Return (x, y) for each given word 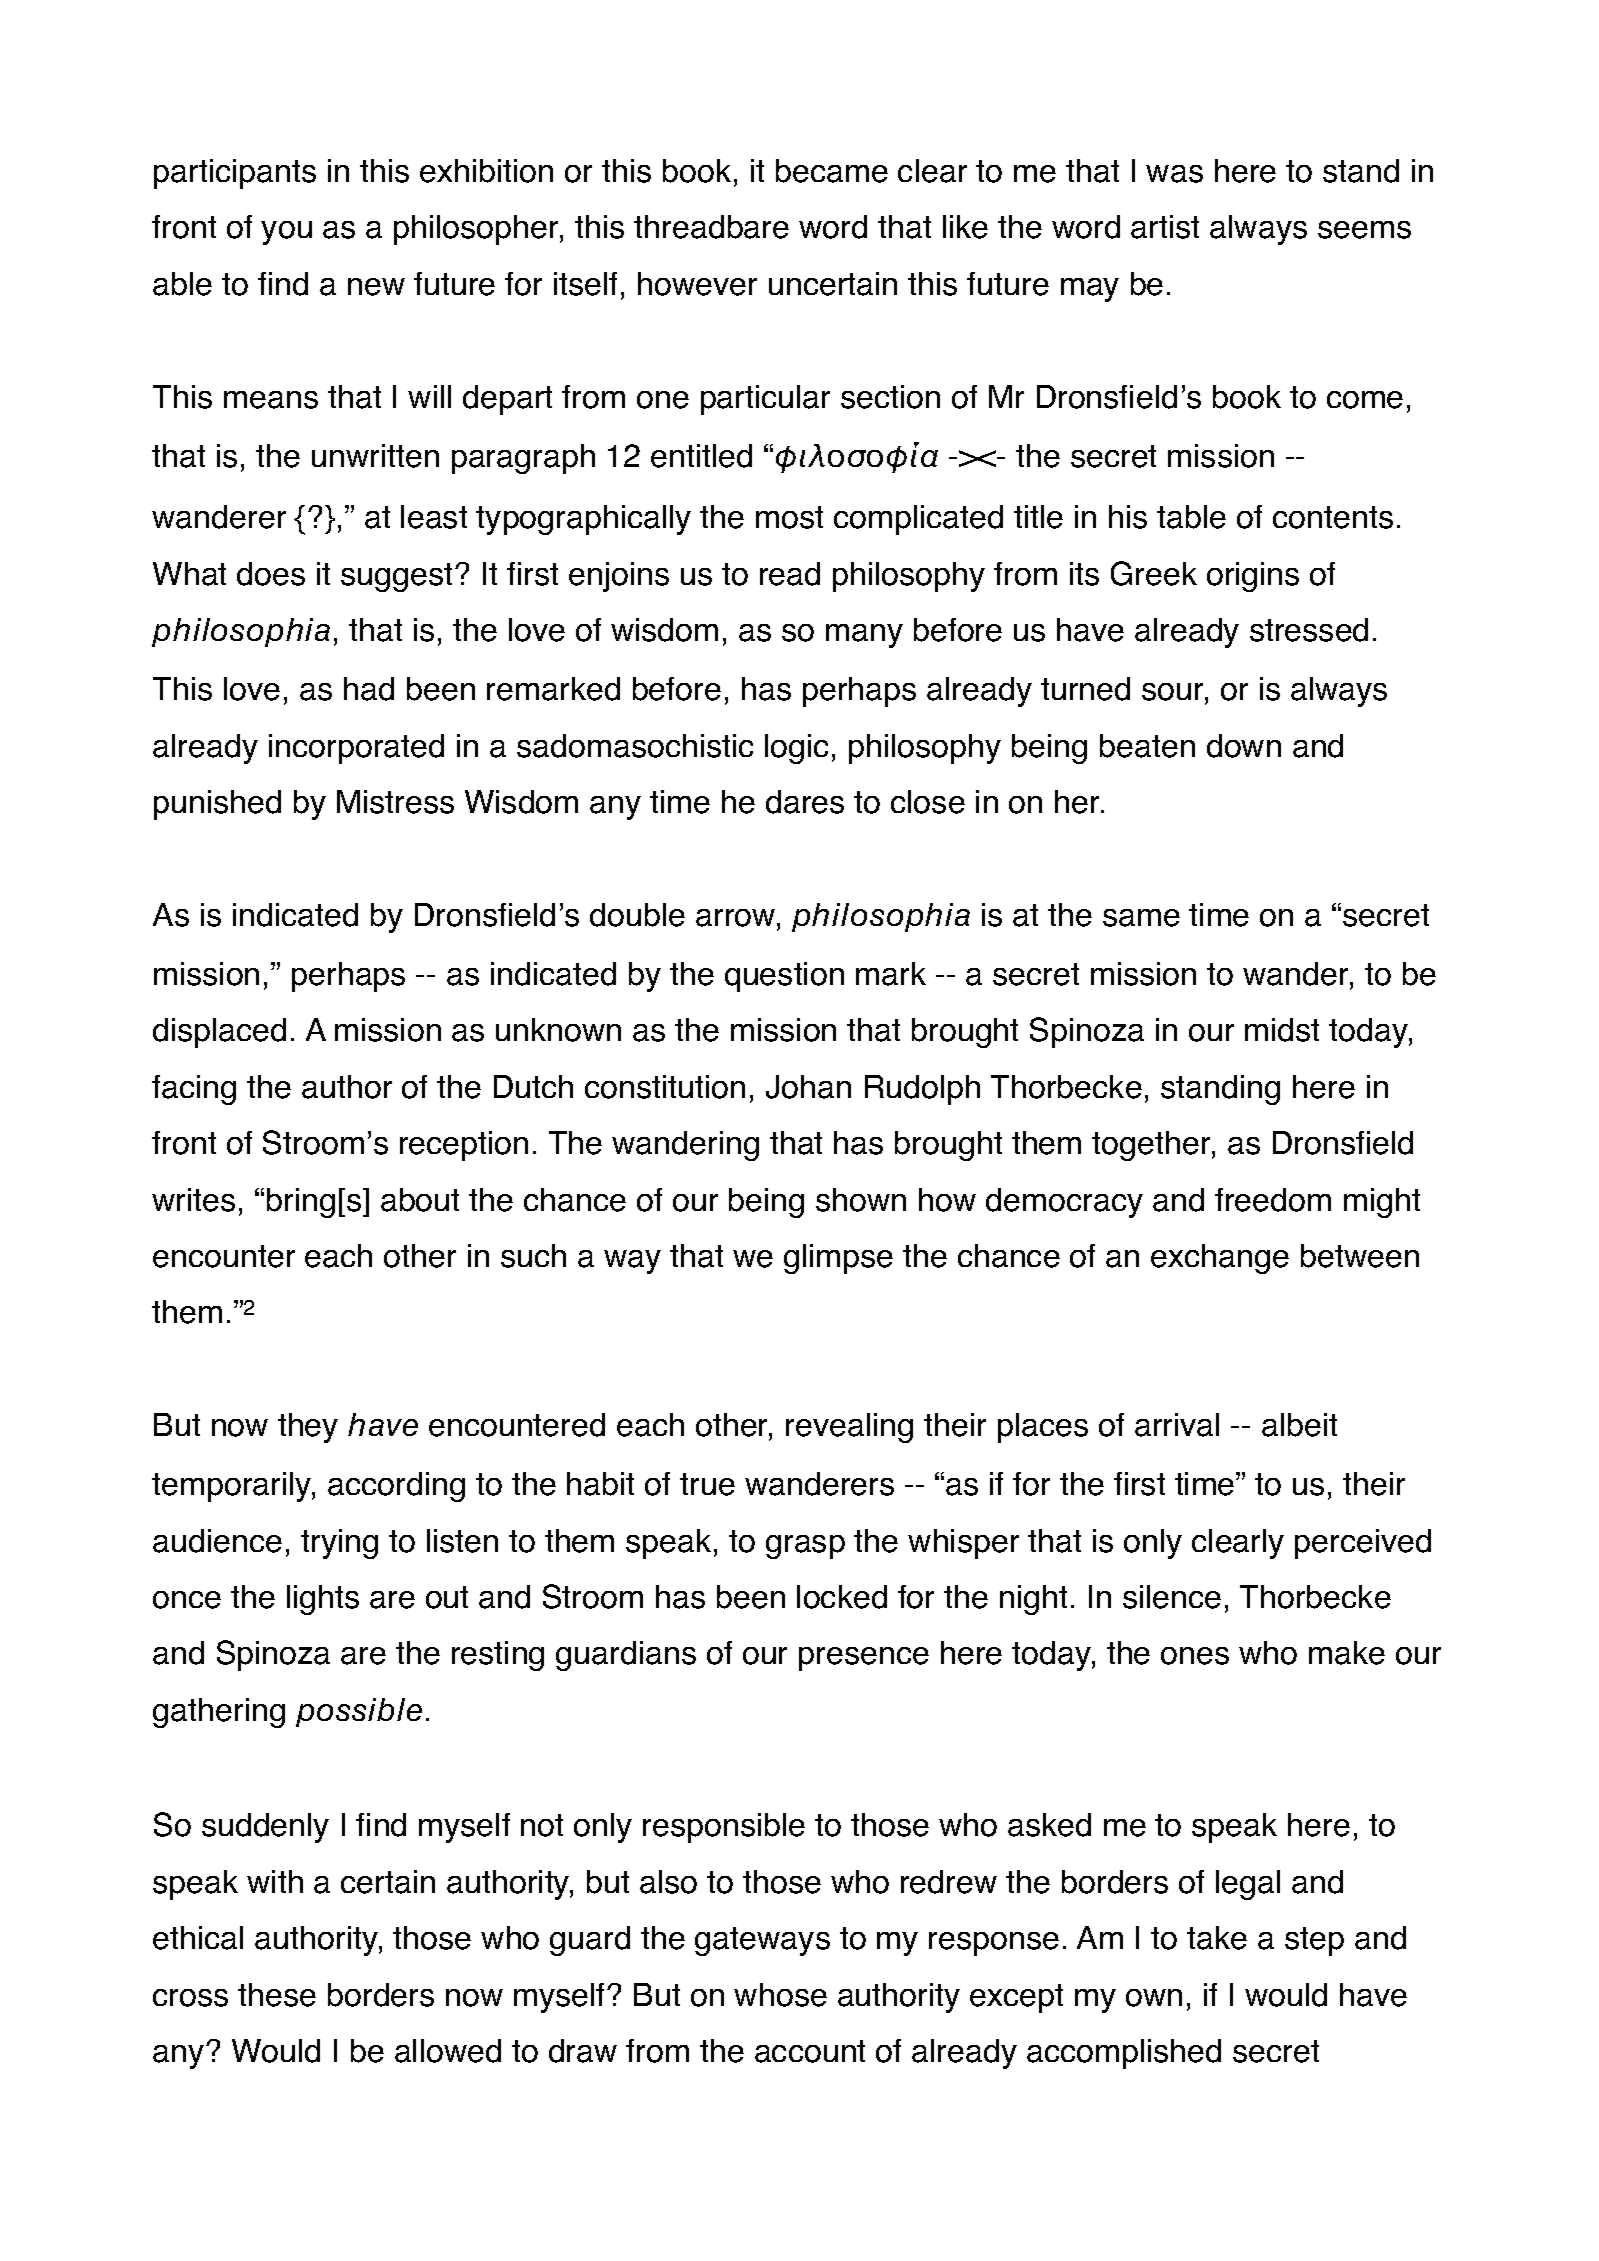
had (369, 689)
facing (194, 1090)
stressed (1309, 630)
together (1152, 1146)
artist (1165, 227)
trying (339, 1544)
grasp (805, 1547)
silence (1172, 1597)
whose (780, 1995)
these (277, 1995)
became (832, 171)
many (864, 636)
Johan (808, 1087)
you (286, 233)
